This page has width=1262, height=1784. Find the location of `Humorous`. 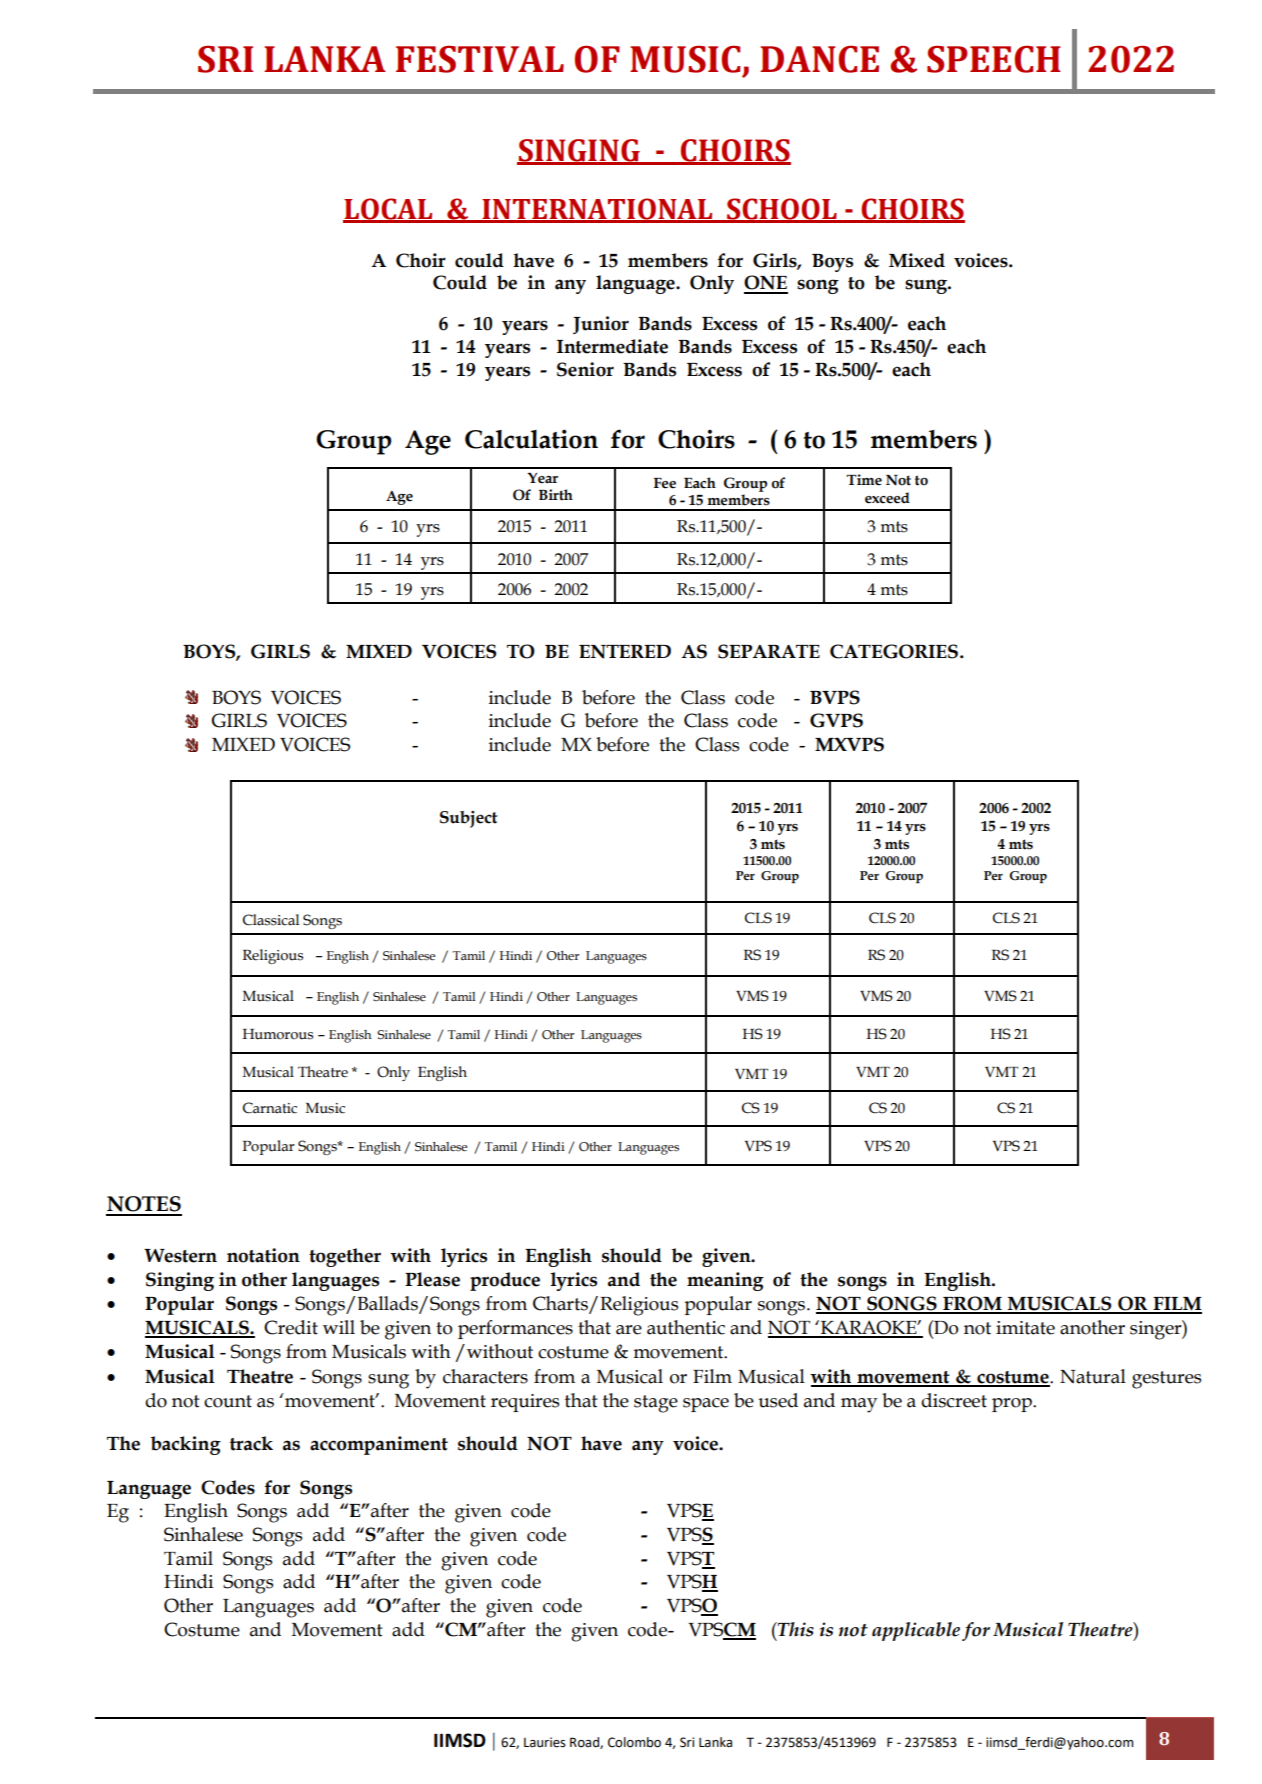

Humorous is located at coordinates (278, 1034).
